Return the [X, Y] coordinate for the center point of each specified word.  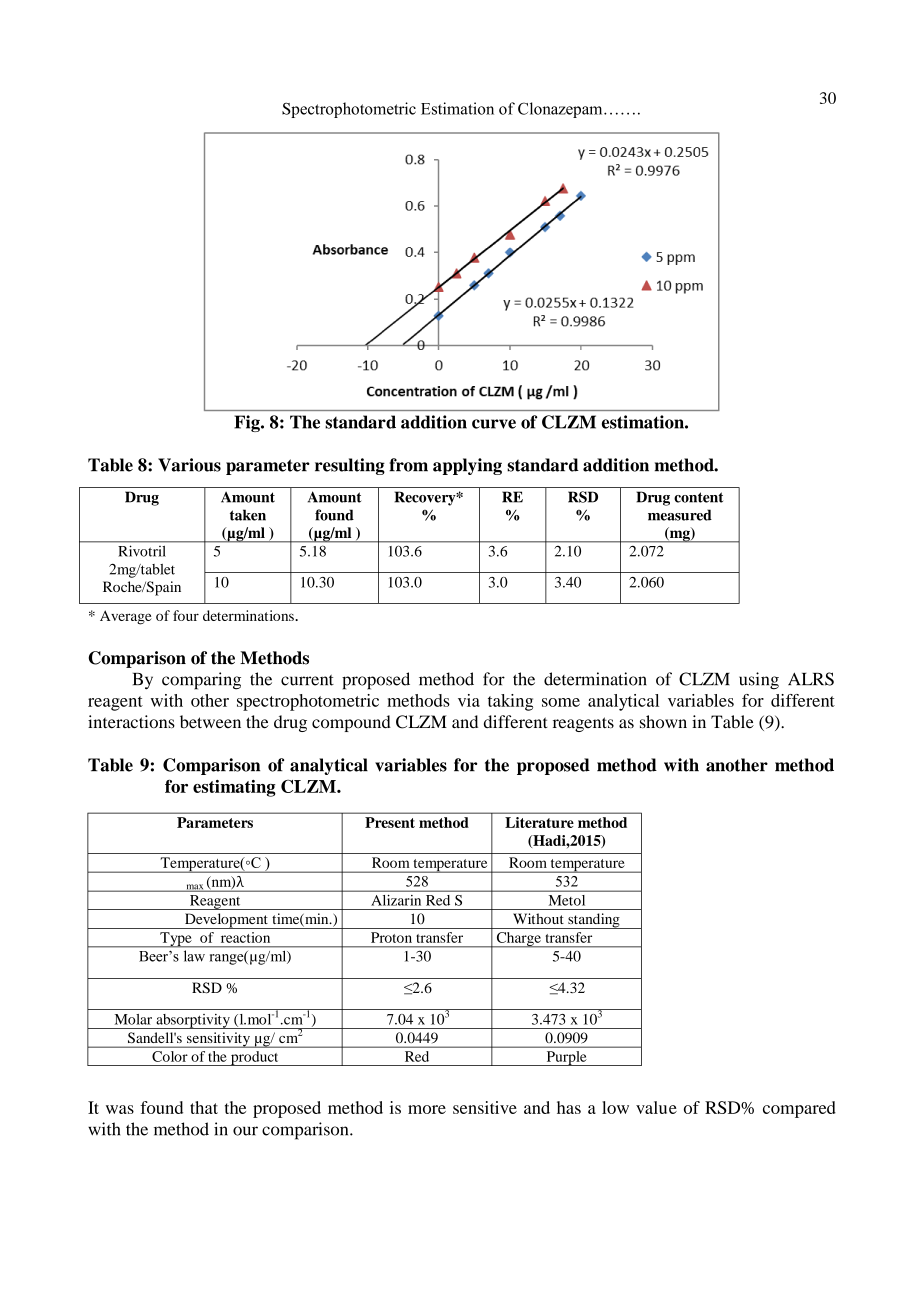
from [408, 465]
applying [467, 466]
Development [226, 921]
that [204, 1107]
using [759, 681]
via [469, 700]
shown [663, 722]
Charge [518, 940]
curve [494, 424]
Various [189, 465]
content [698, 497]
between [210, 722]
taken [248, 515]
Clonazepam [561, 110]
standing [594, 921]
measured [680, 515]
